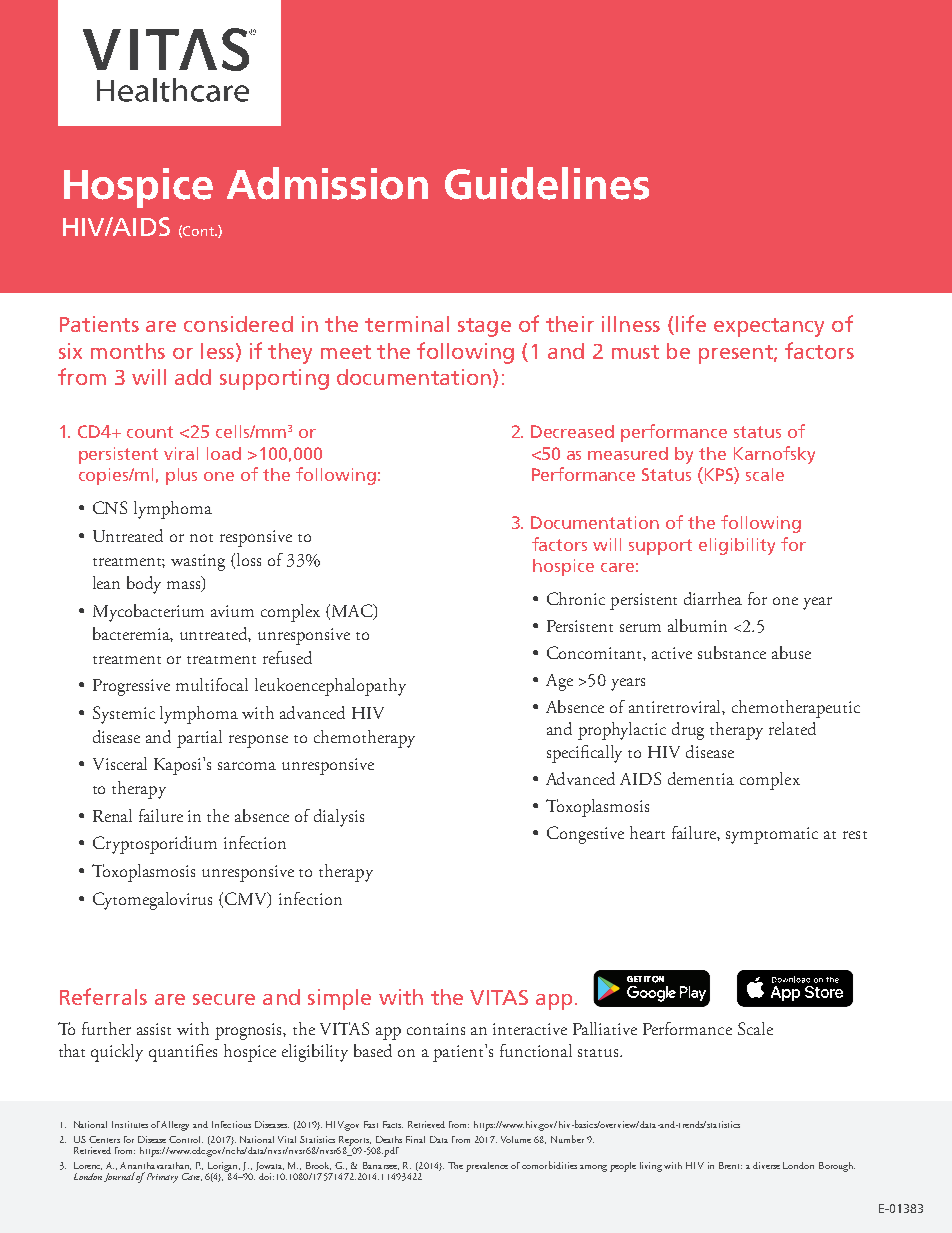 The height and width of the page is (1233, 952). I want to click on Admission, so click(327, 183).
